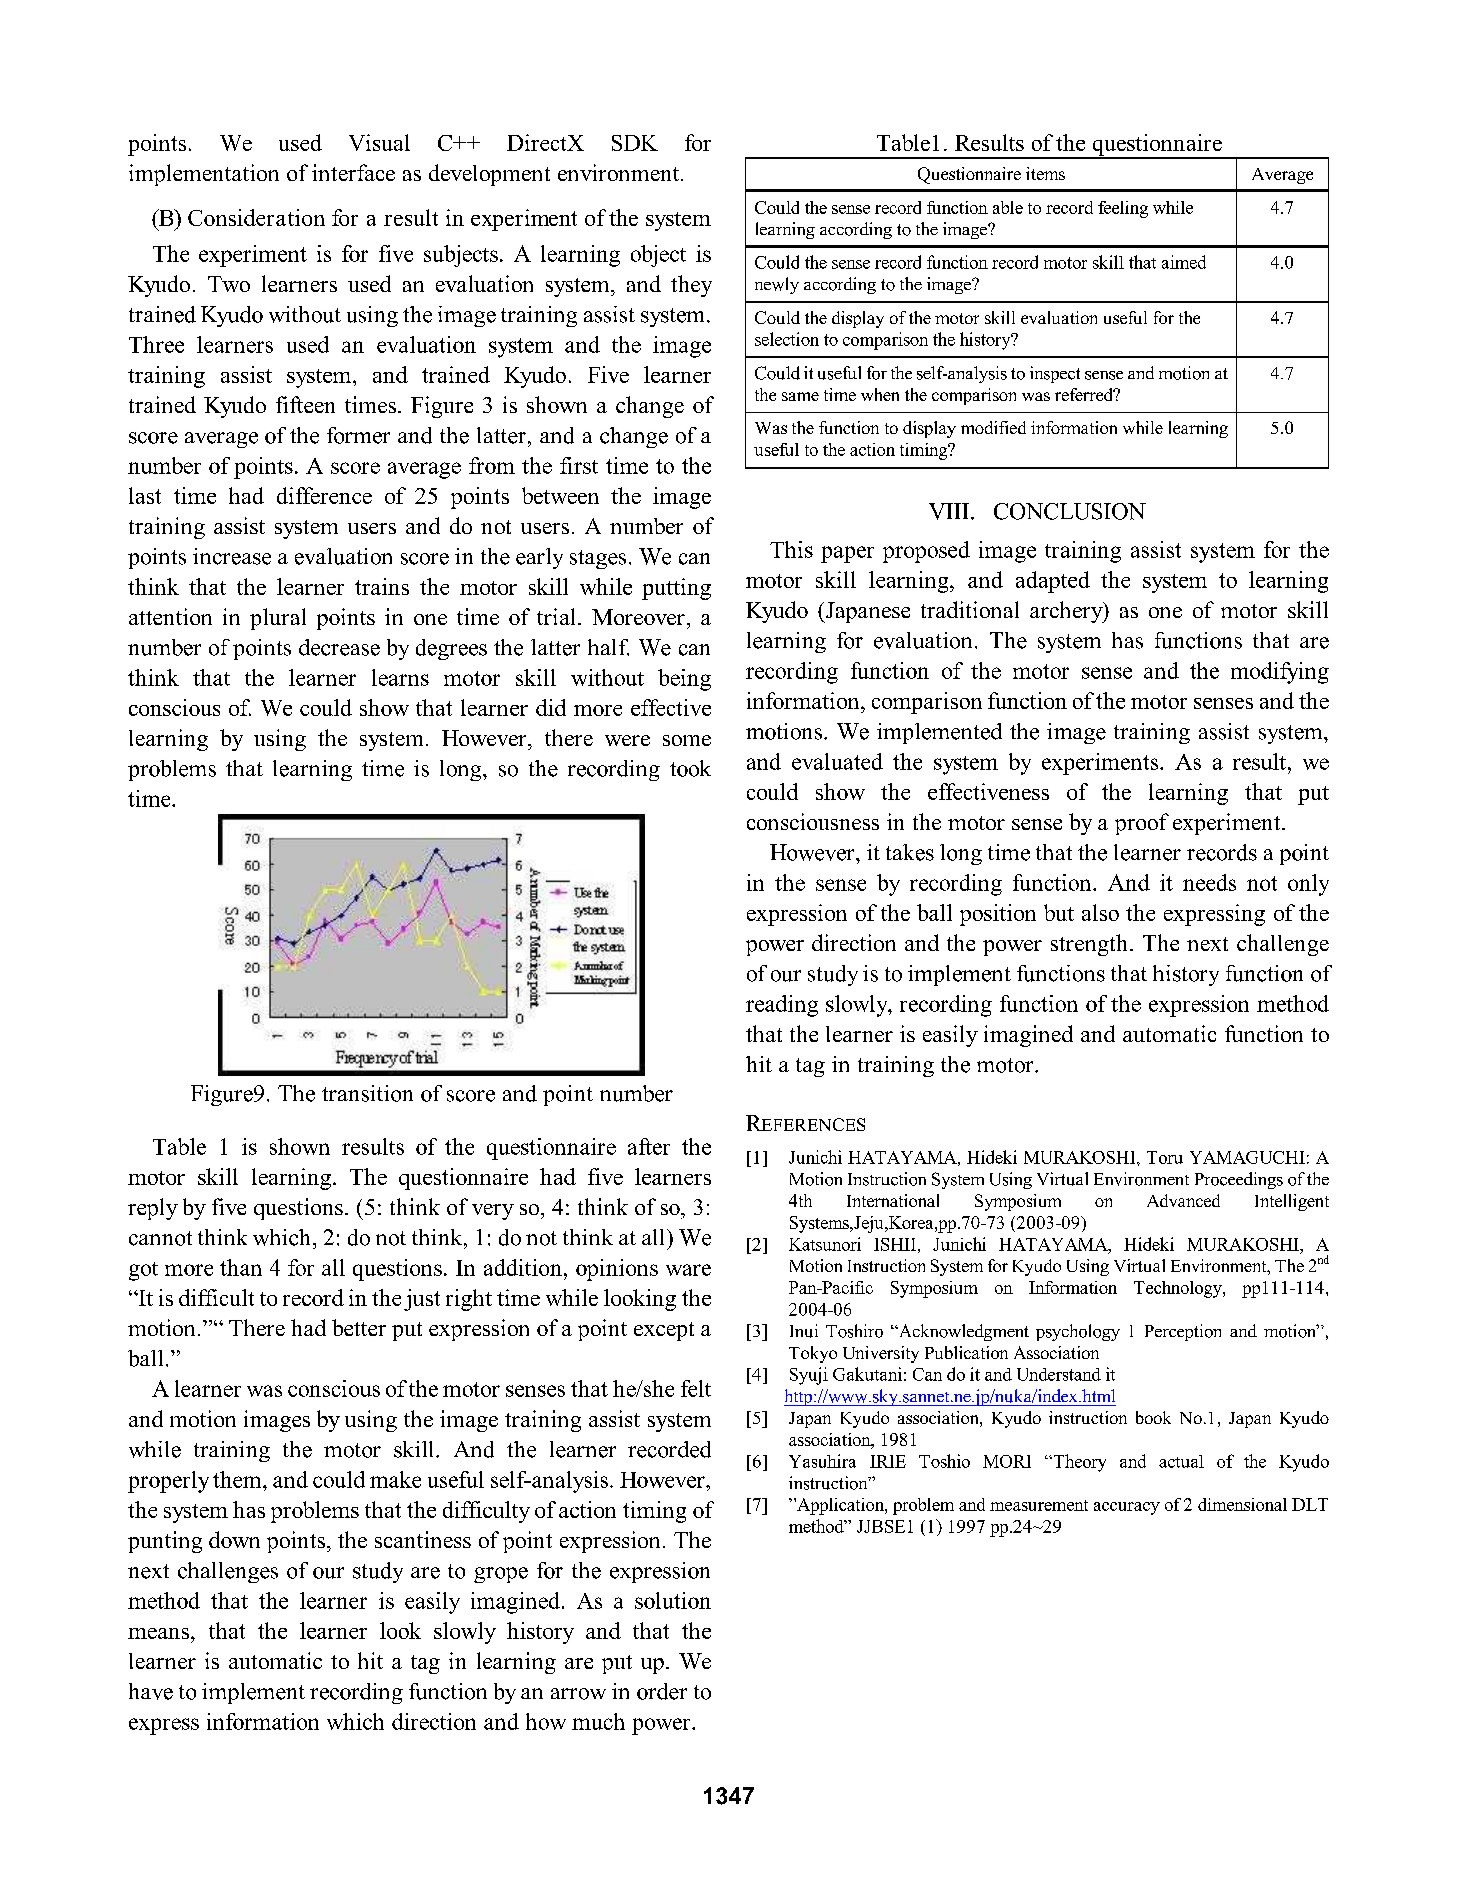 The height and width of the document is (1885, 1457). I want to click on adapted, so click(1053, 582).
